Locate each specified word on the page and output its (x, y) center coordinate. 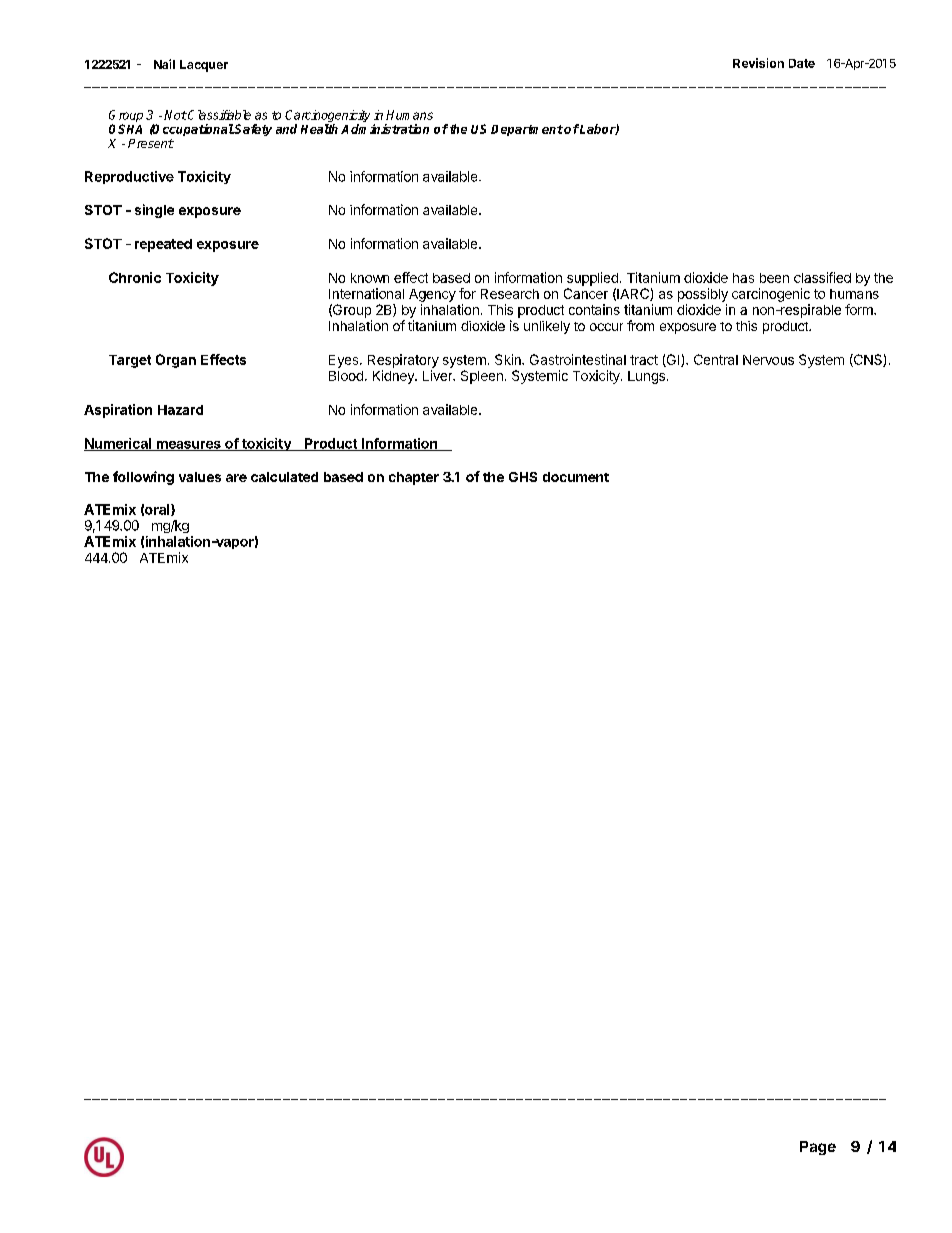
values (200, 477)
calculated (284, 477)
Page (818, 1148)
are (236, 478)
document (576, 477)
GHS (523, 477)
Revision (758, 63)
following (143, 478)
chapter (414, 478)
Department (527, 130)
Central (716, 359)
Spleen (482, 377)
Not (175, 115)
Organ (176, 361)
